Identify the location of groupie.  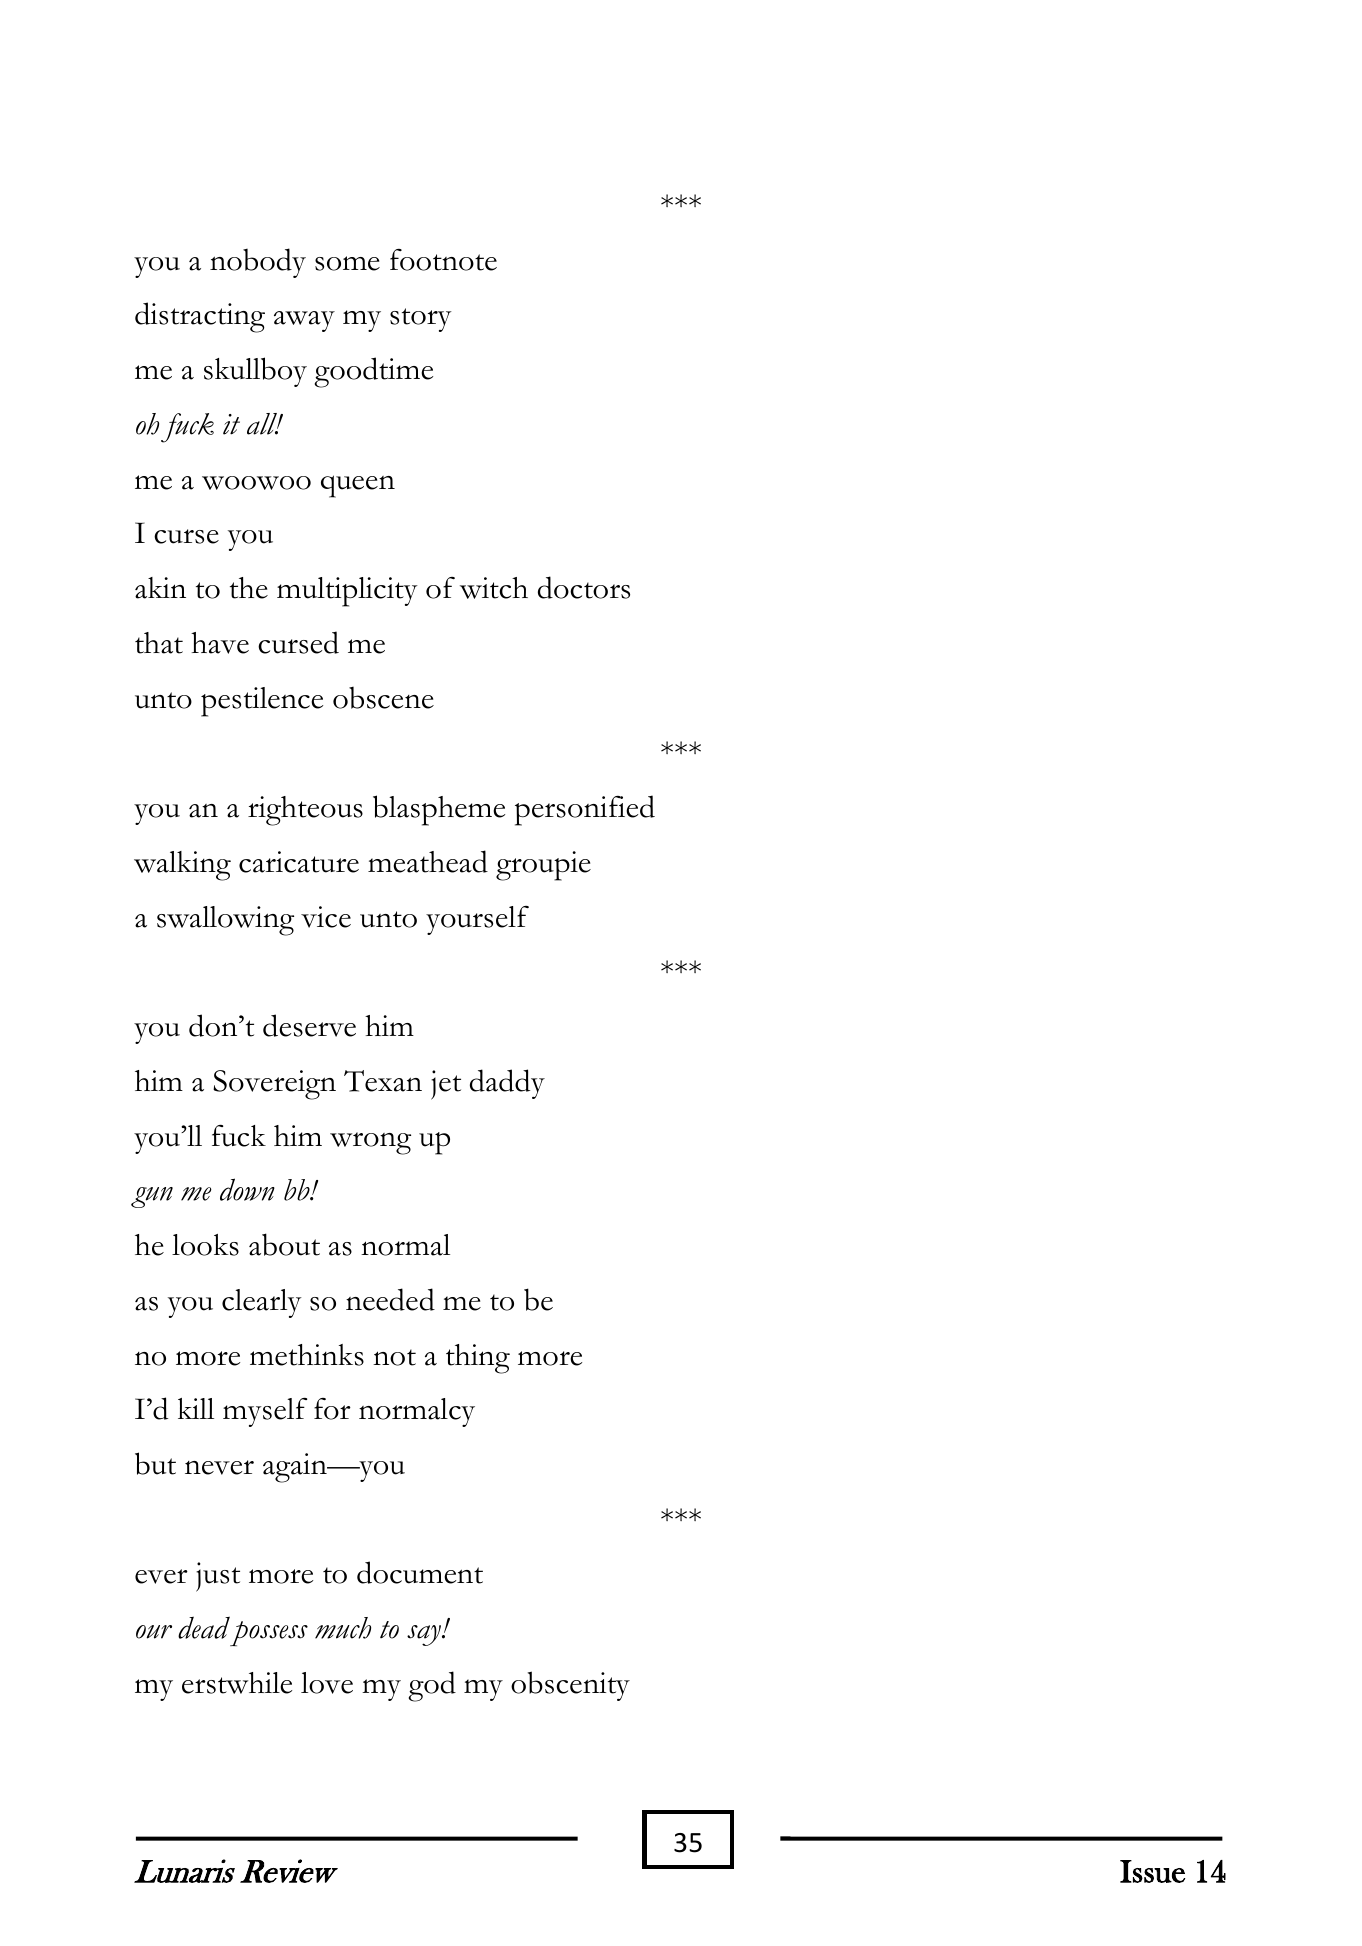
(543, 866).
